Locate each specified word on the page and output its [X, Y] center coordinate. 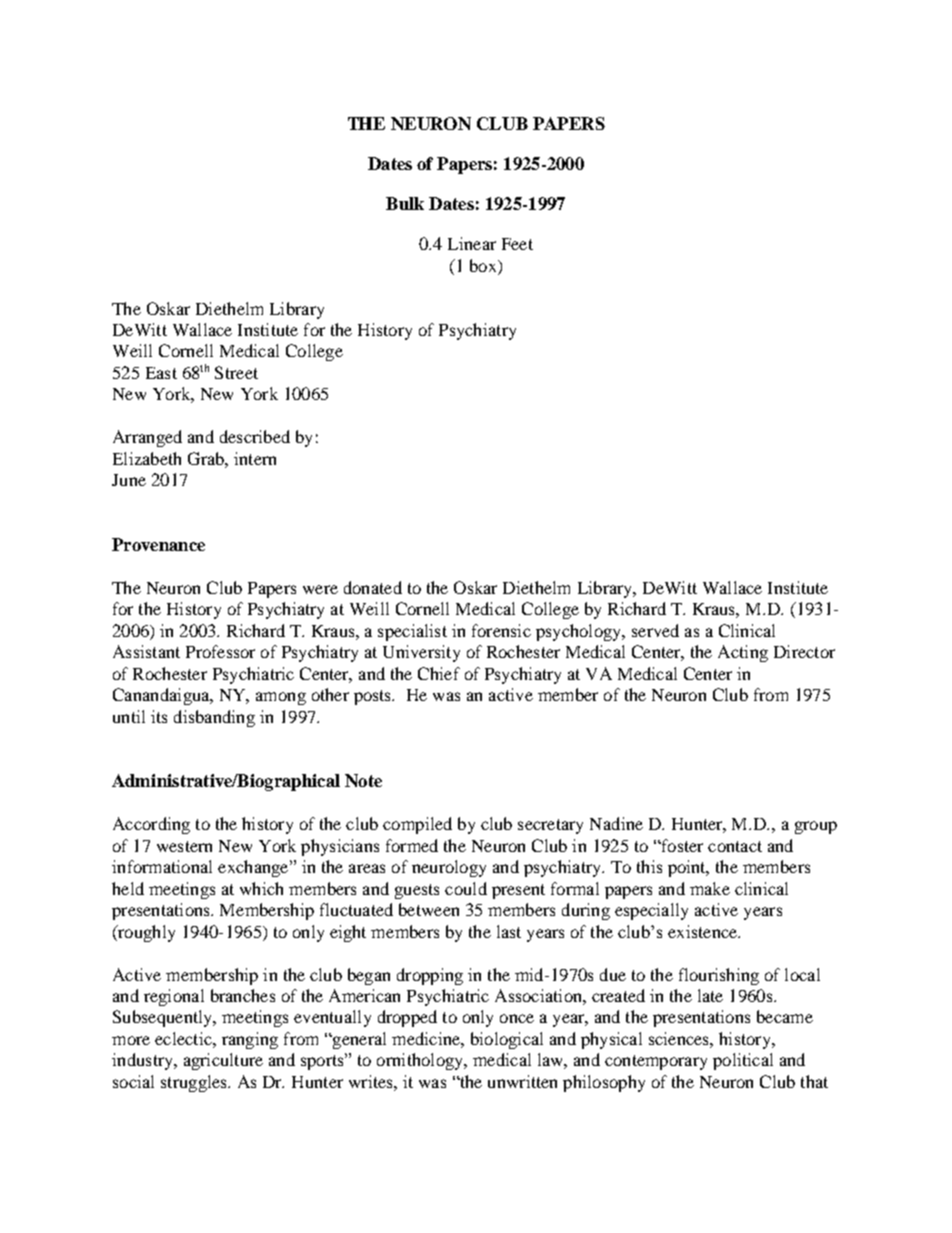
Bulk [405, 203]
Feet [517, 244]
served [655, 630]
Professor [220, 651]
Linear [472, 243]
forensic [501, 630]
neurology [449, 868]
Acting [743, 653]
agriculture [223, 1061]
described [255, 436]
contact [735, 846]
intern [255, 458]
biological [507, 1040]
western [184, 846]
